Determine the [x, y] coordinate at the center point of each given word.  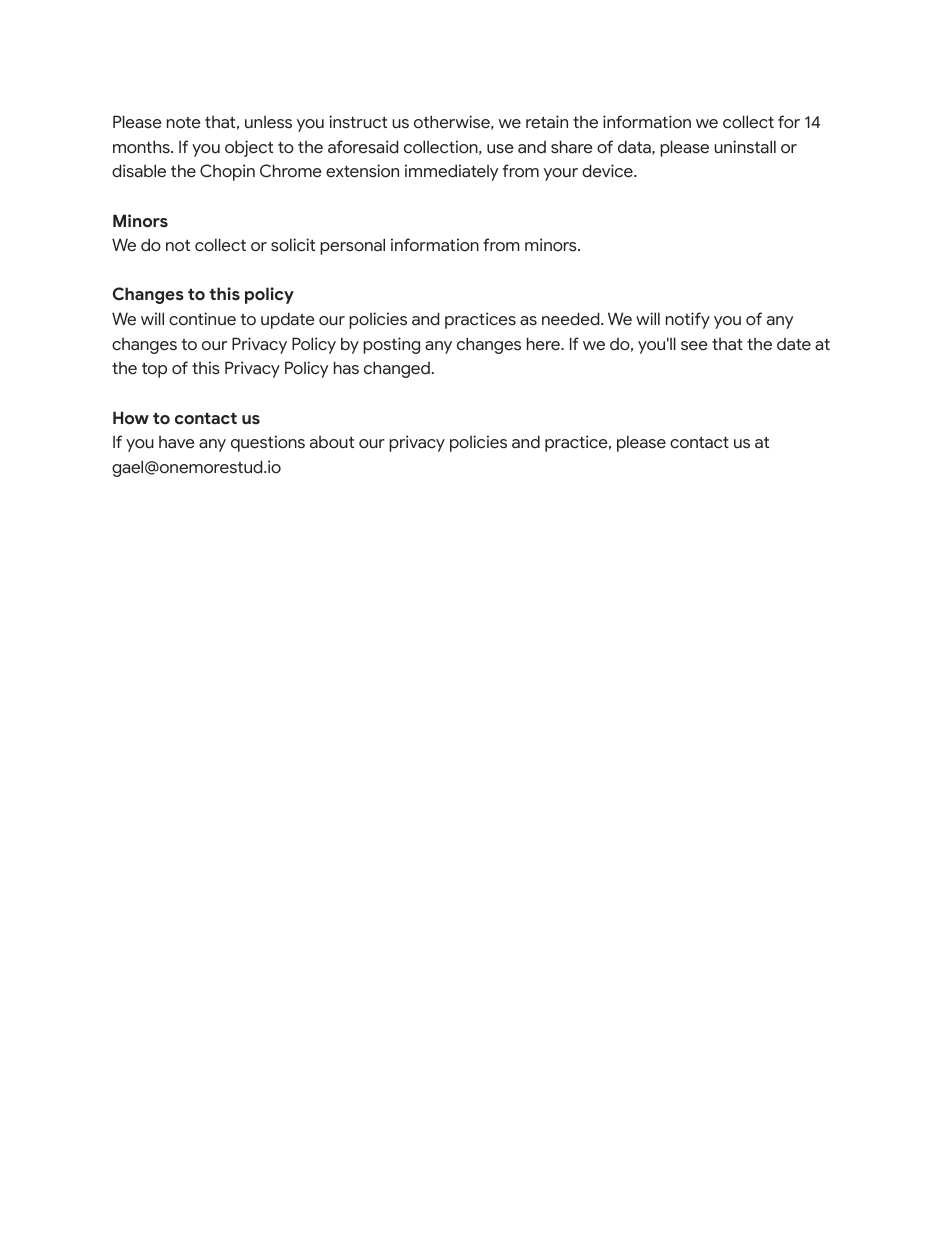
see [694, 346]
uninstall [745, 147]
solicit [293, 245]
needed [572, 319]
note [184, 123]
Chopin [227, 172]
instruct [358, 122]
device [608, 171]
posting [391, 345]
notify [688, 320]
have [177, 442]
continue [202, 319]
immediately [451, 172]
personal [352, 246]
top [154, 370]
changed [397, 369]
